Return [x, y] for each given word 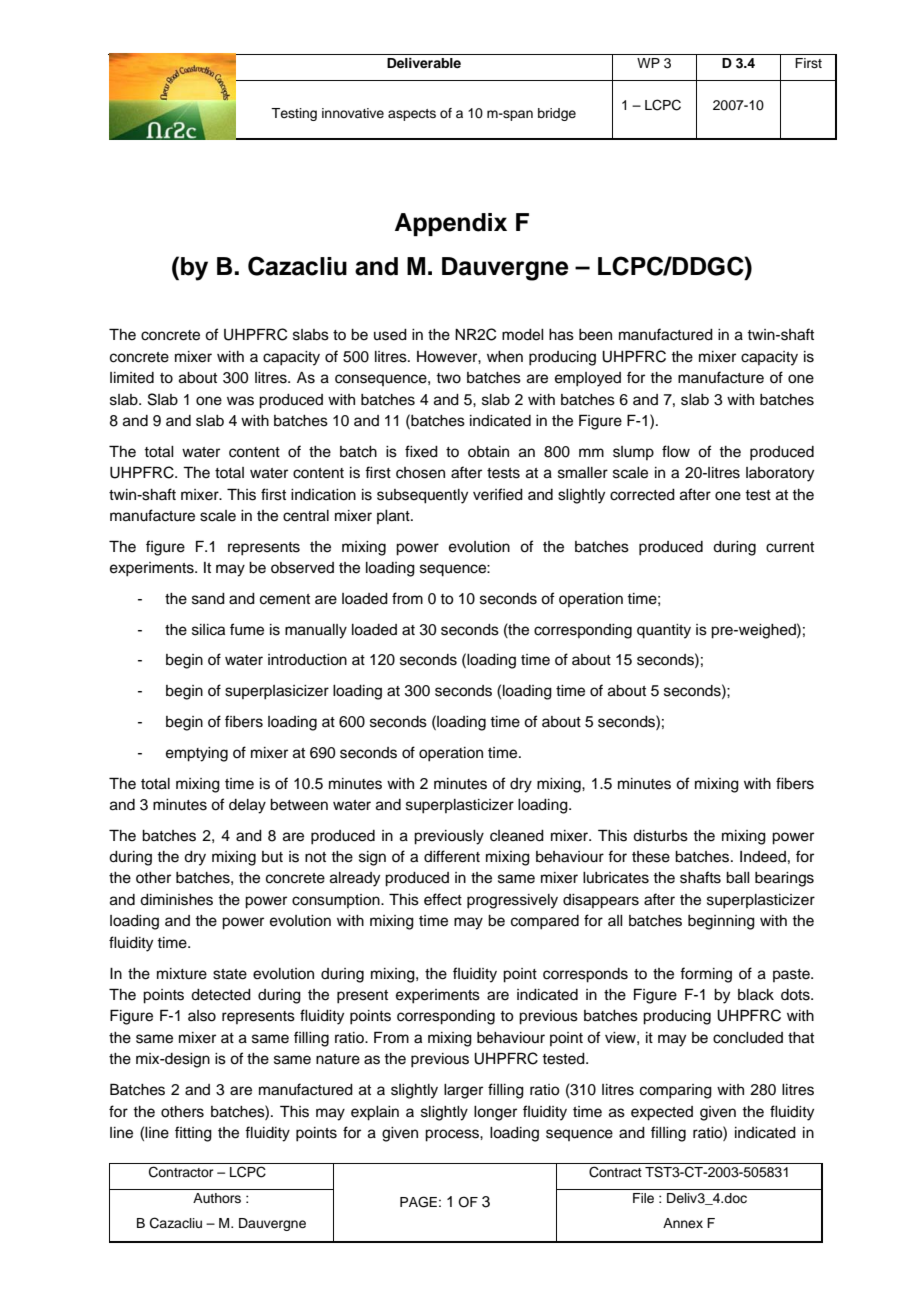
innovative [353, 113]
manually [316, 631]
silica [208, 630]
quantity [664, 631]
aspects [412, 115]
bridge [557, 114]
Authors [217, 1198]
